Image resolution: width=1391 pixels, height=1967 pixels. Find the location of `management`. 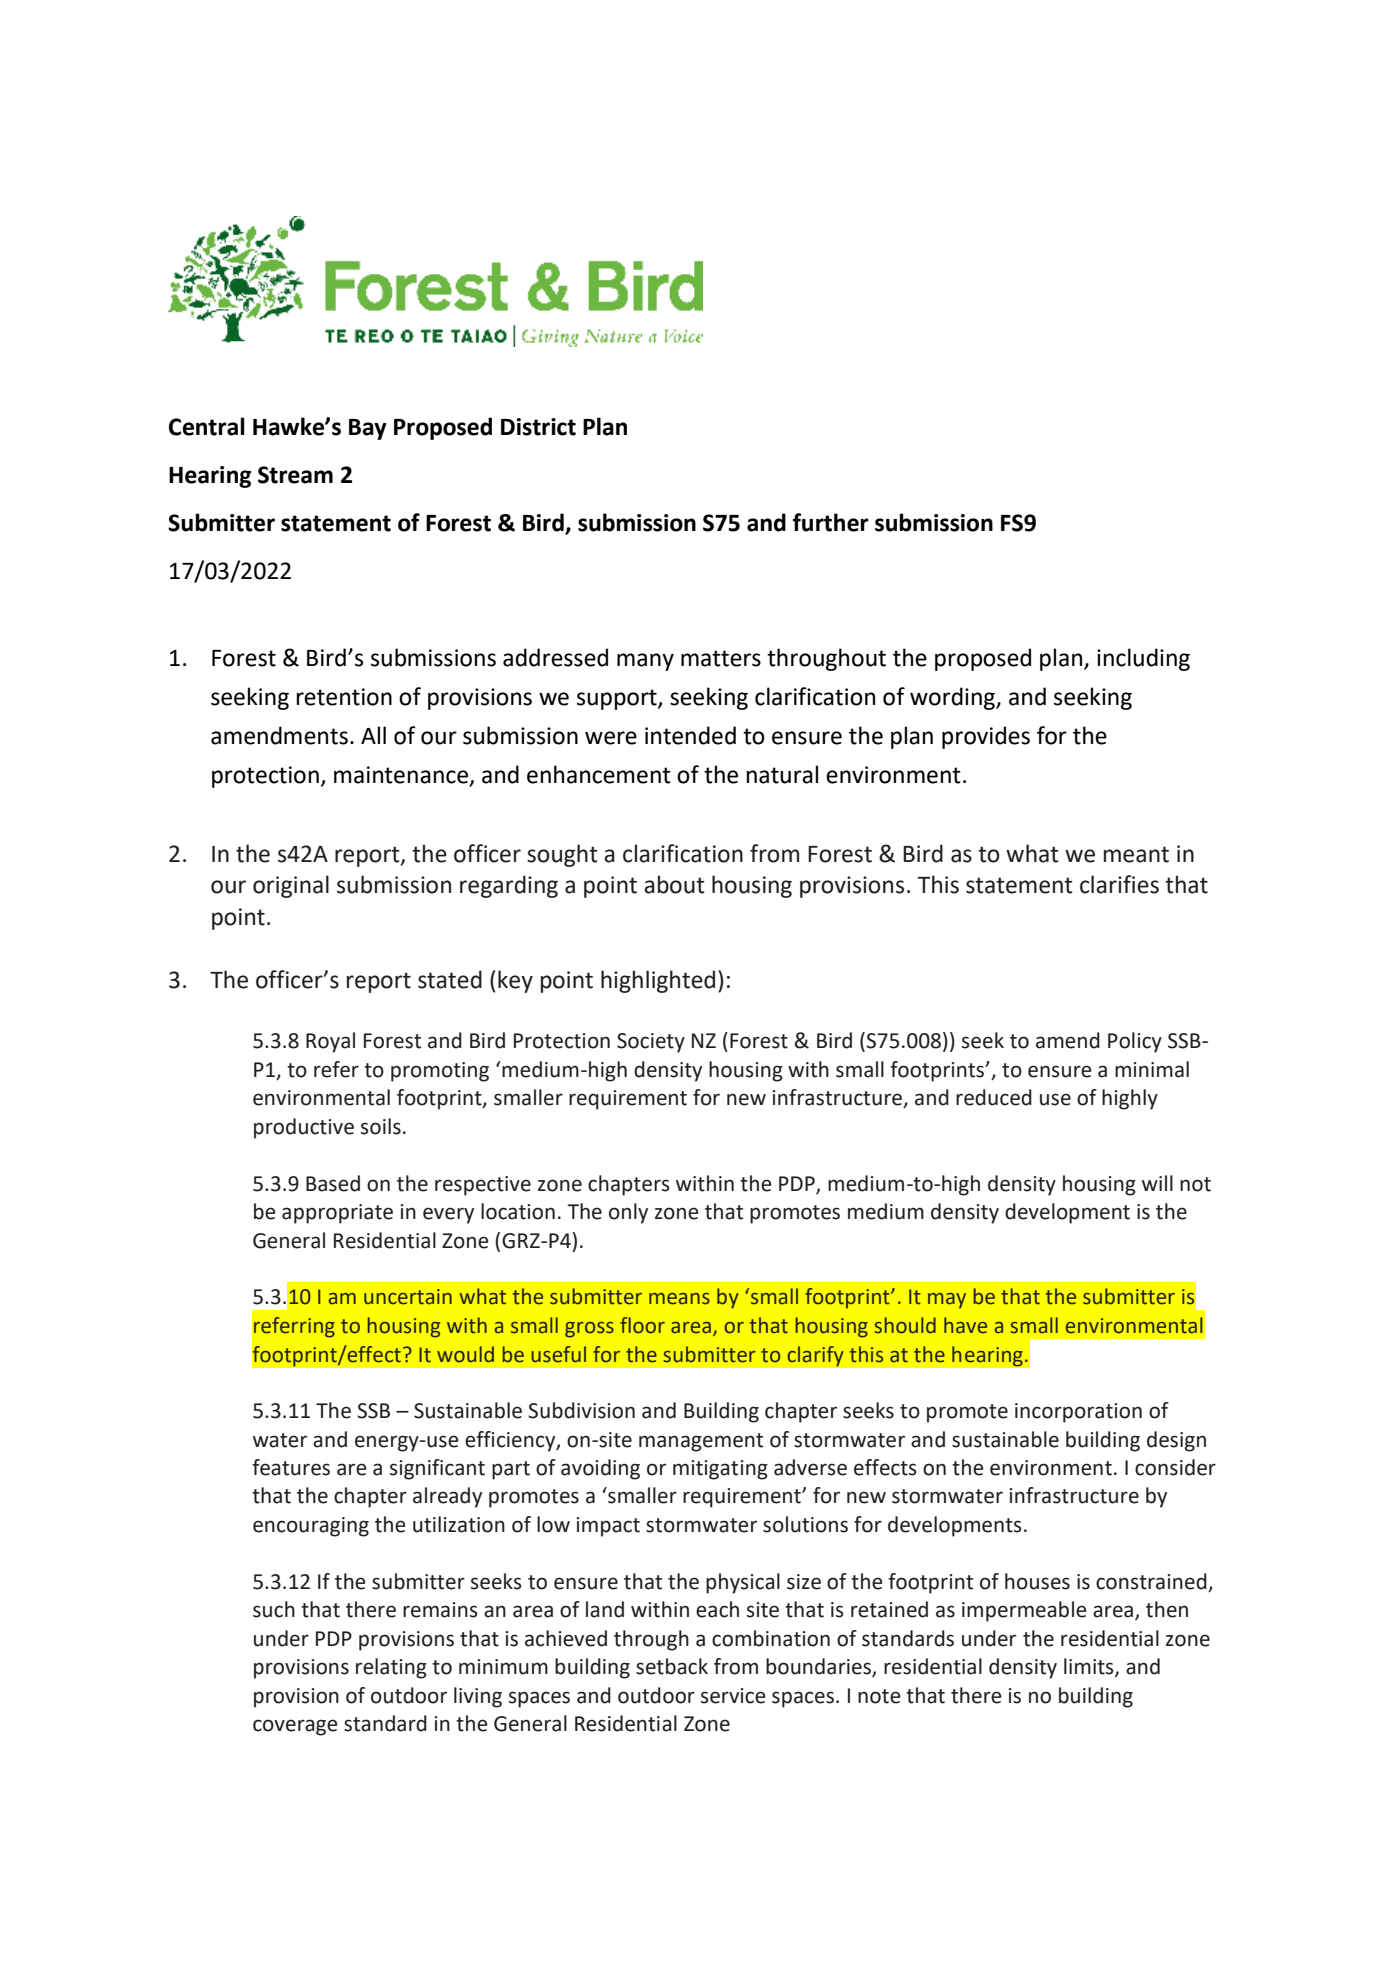

management is located at coordinates (701, 1442).
